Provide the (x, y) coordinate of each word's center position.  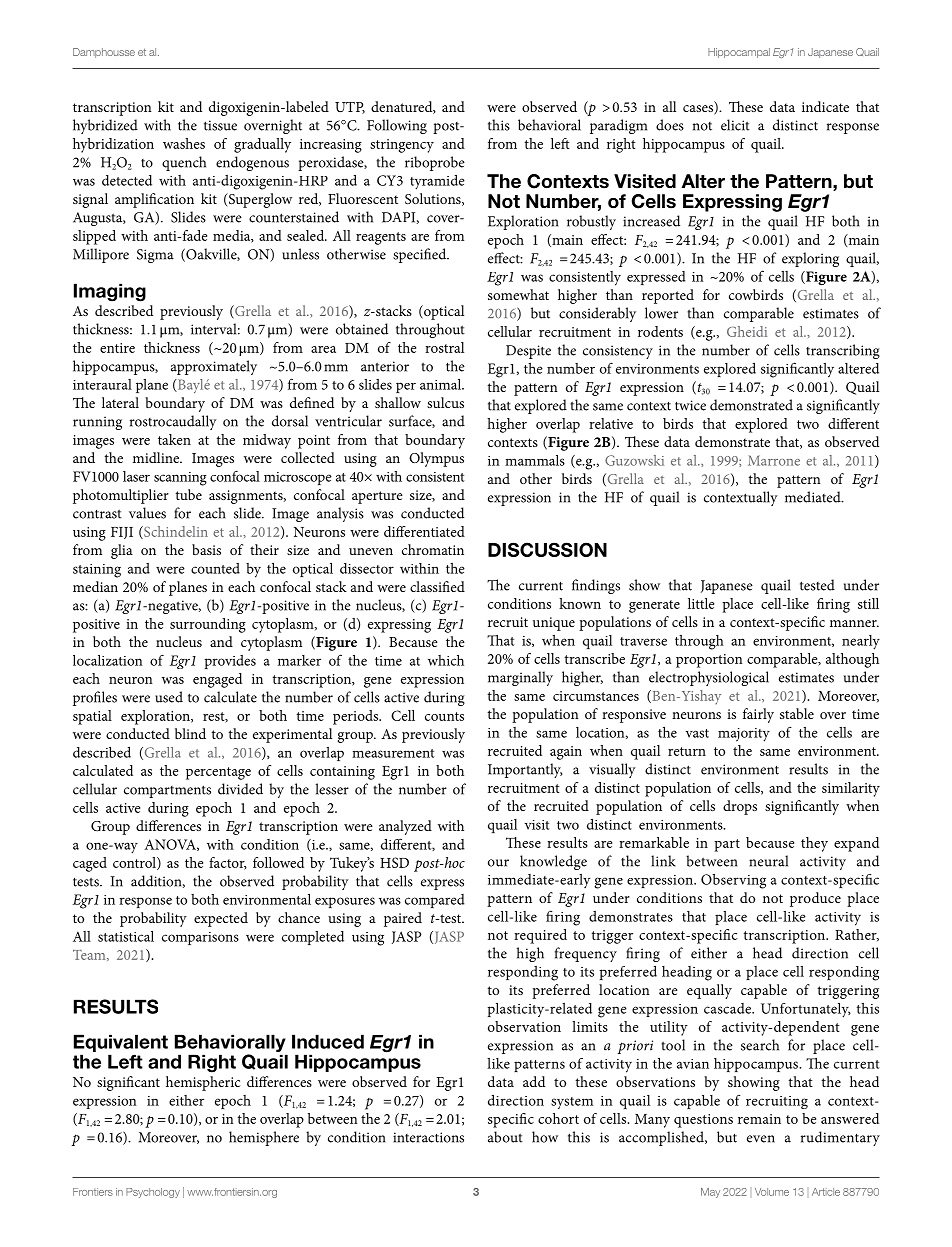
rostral (444, 347)
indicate (825, 106)
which (446, 660)
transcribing (843, 351)
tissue (220, 125)
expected (221, 919)
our (498, 863)
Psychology (153, 1193)
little (701, 603)
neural (768, 861)
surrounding (208, 625)
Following (397, 126)
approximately (214, 367)
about (505, 1137)
